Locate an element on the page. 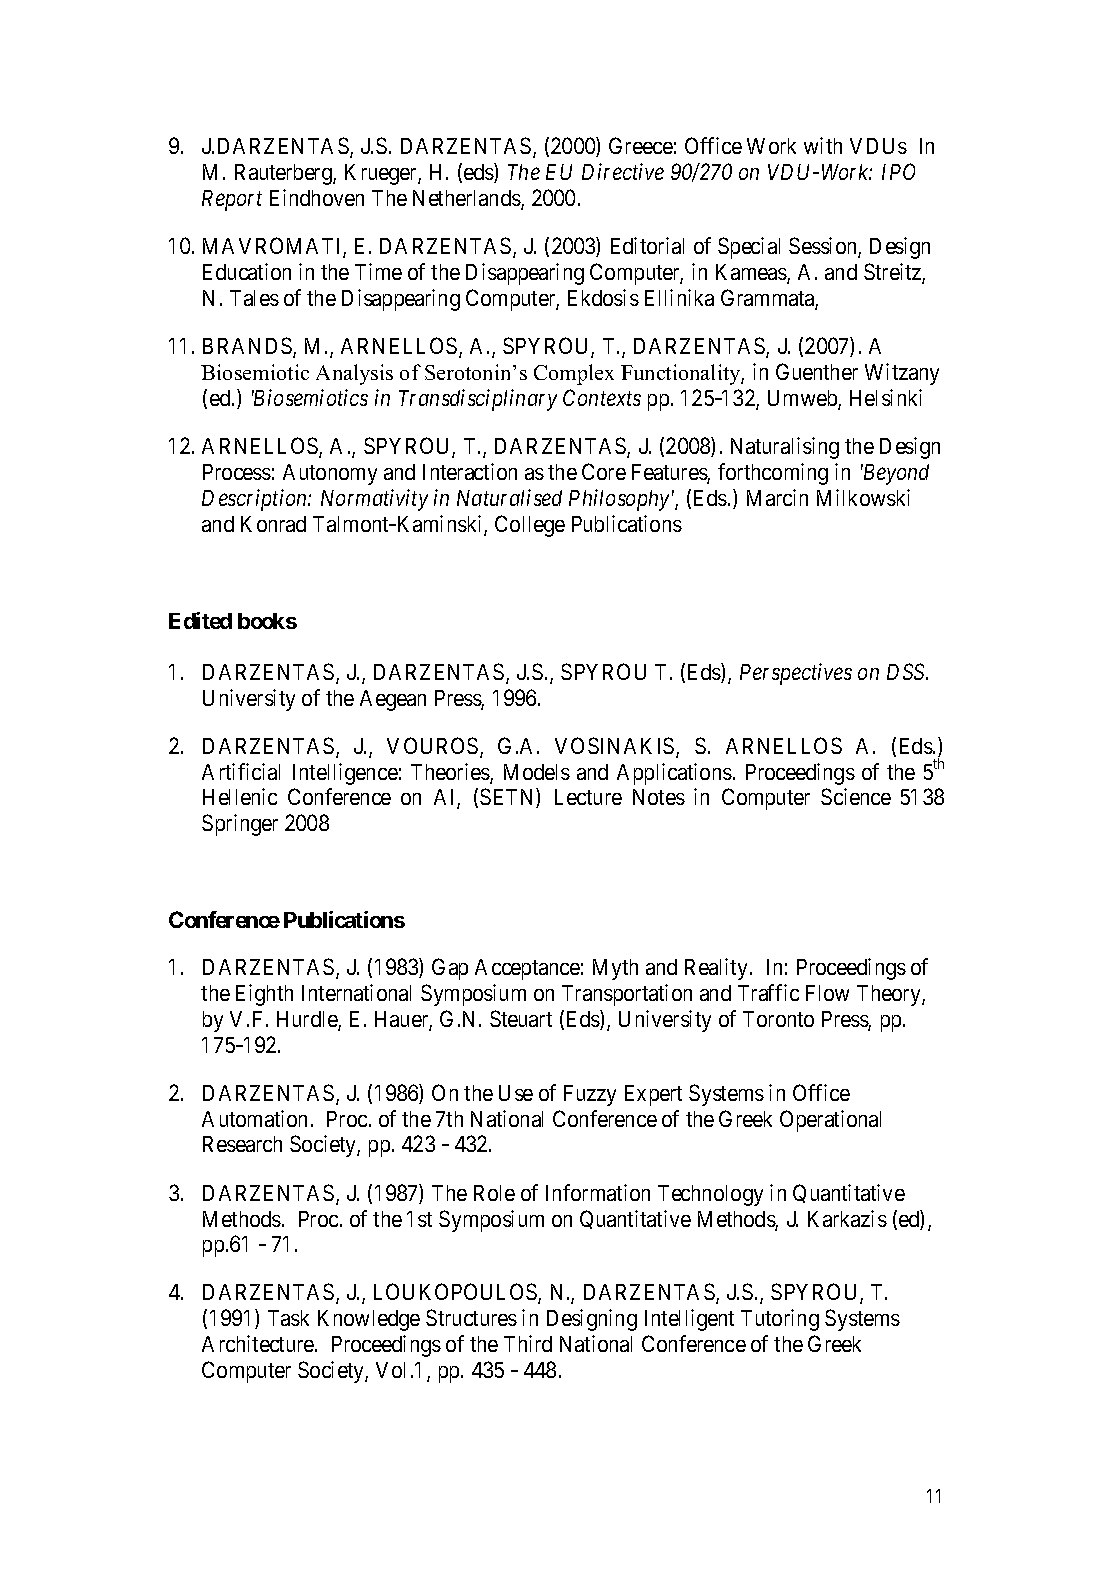  with is located at coordinates (823, 145).
